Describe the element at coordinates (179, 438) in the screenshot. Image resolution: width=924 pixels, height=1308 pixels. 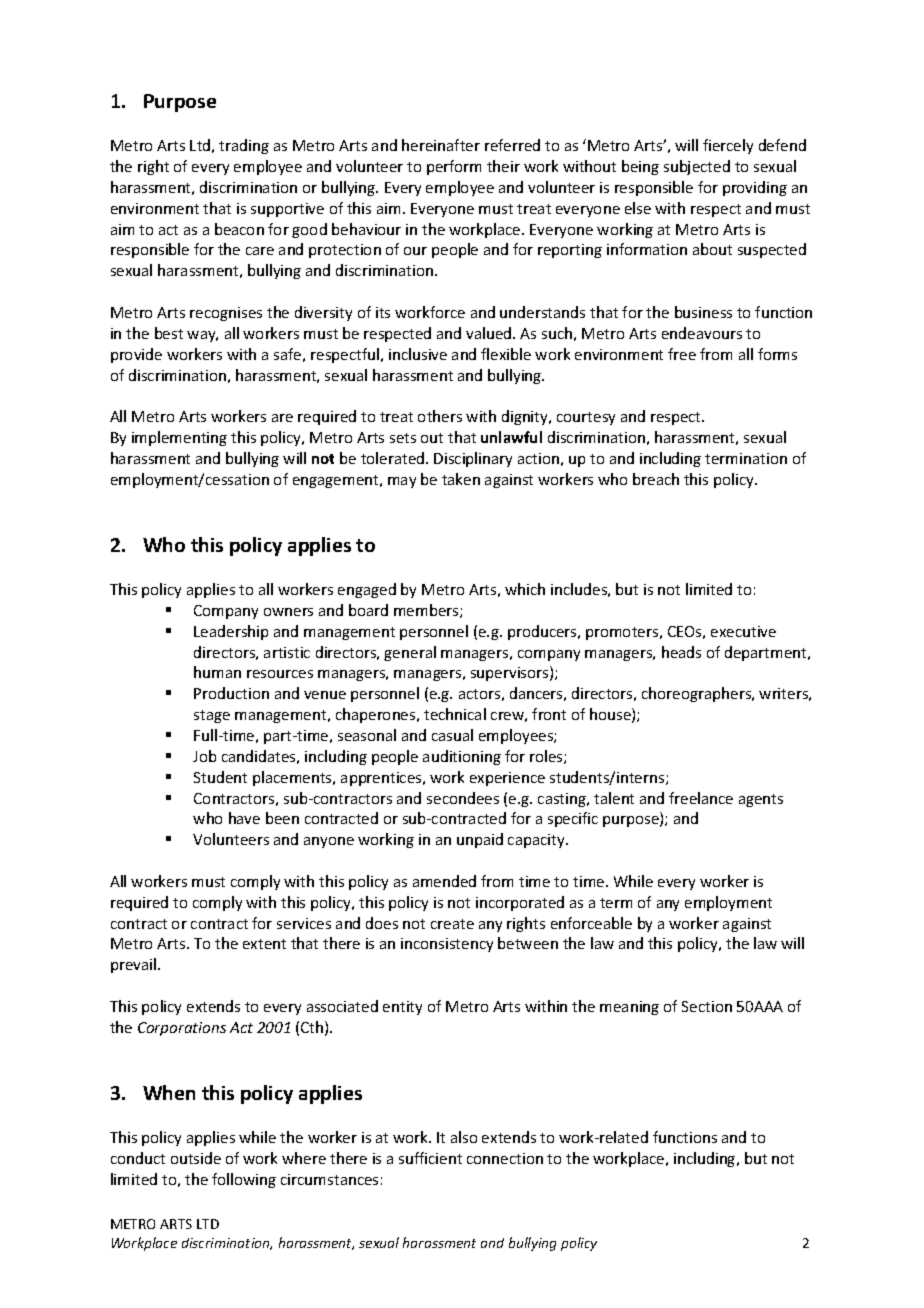
I see `implementing` at that location.
